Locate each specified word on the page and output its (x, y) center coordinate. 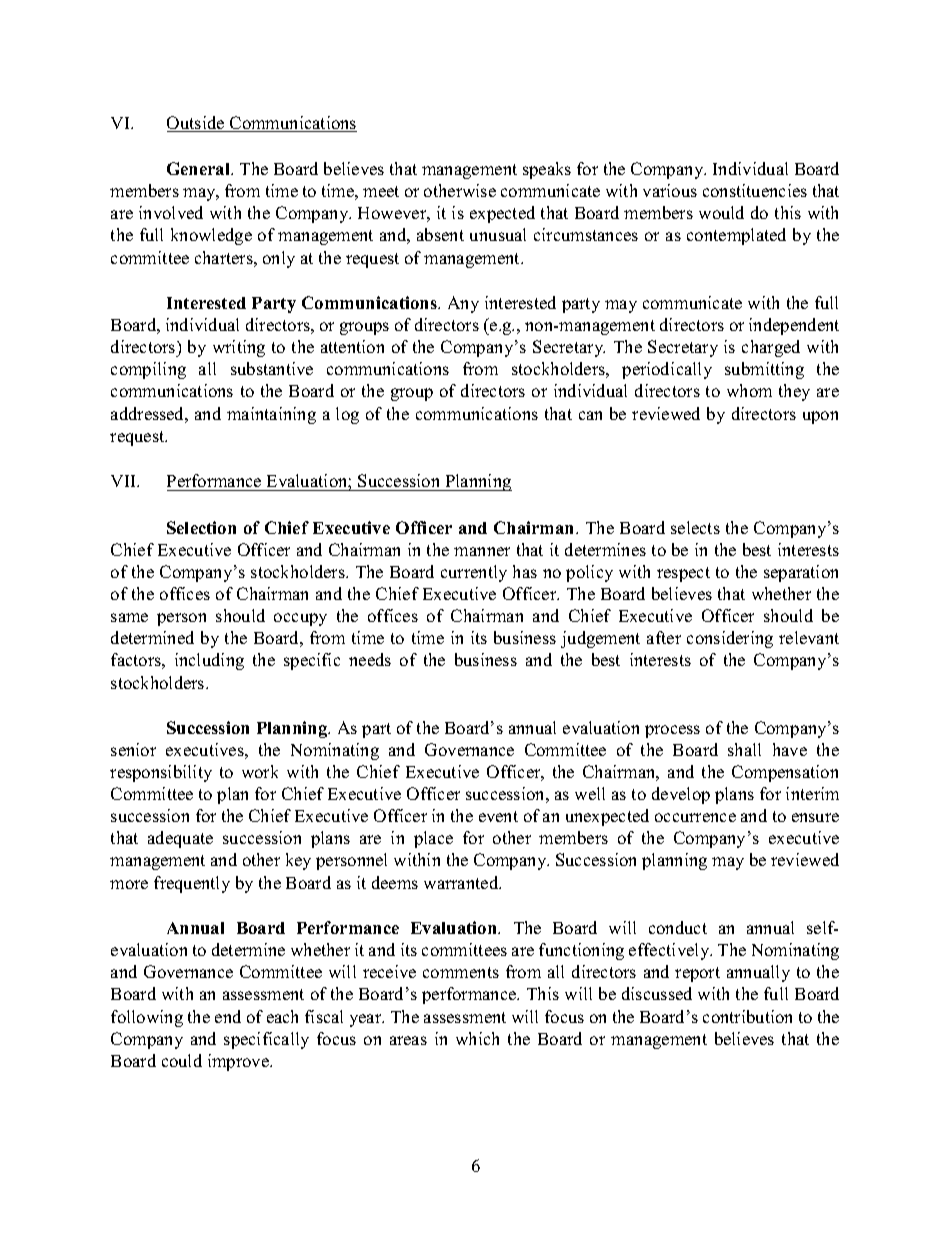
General (200, 168)
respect (683, 574)
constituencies (755, 190)
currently (474, 573)
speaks (547, 170)
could (182, 1060)
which (477, 1038)
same (129, 617)
